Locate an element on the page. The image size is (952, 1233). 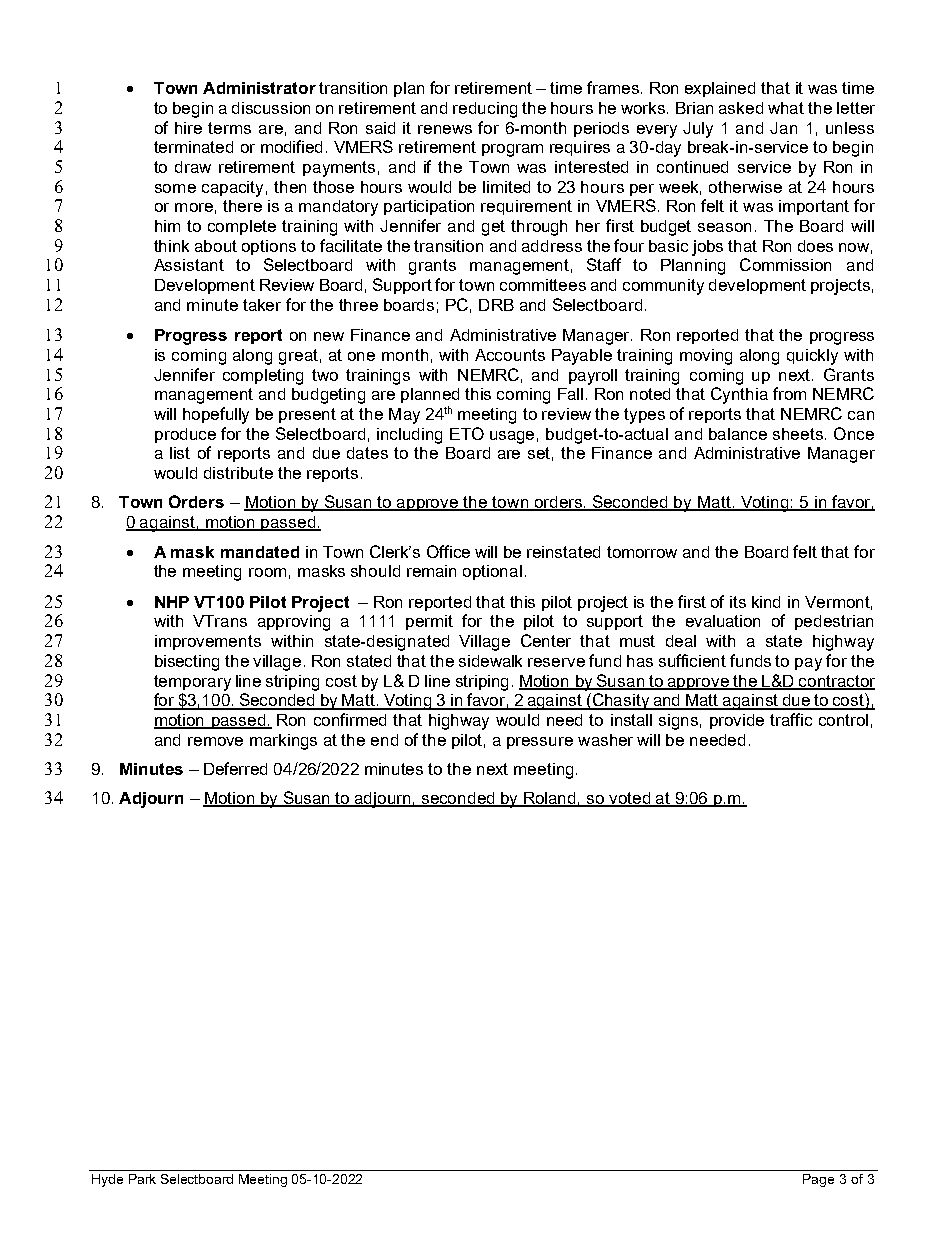
taker is located at coordinates (262, 305).
